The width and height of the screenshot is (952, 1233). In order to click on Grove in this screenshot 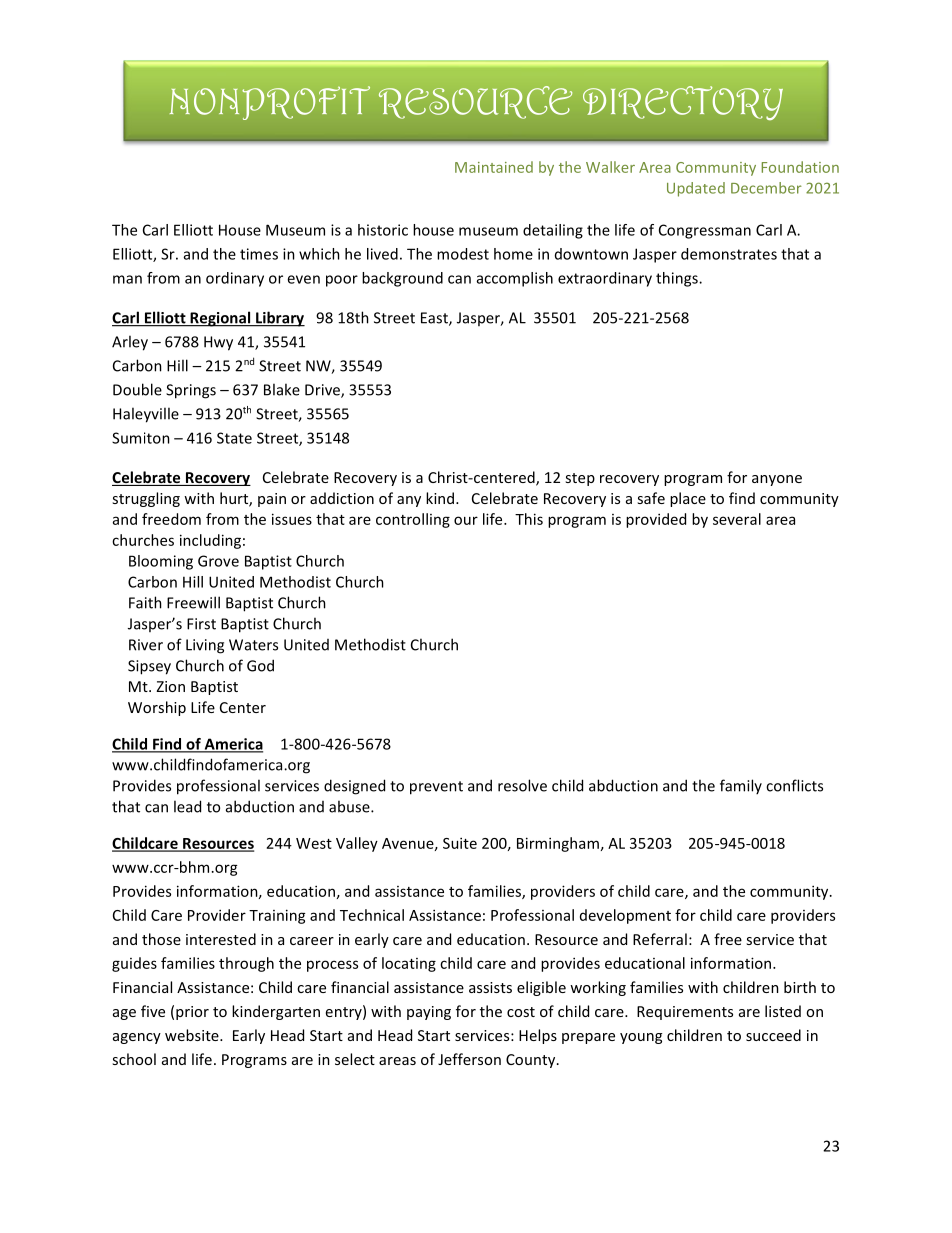, I will do `click(218, 561)`.
